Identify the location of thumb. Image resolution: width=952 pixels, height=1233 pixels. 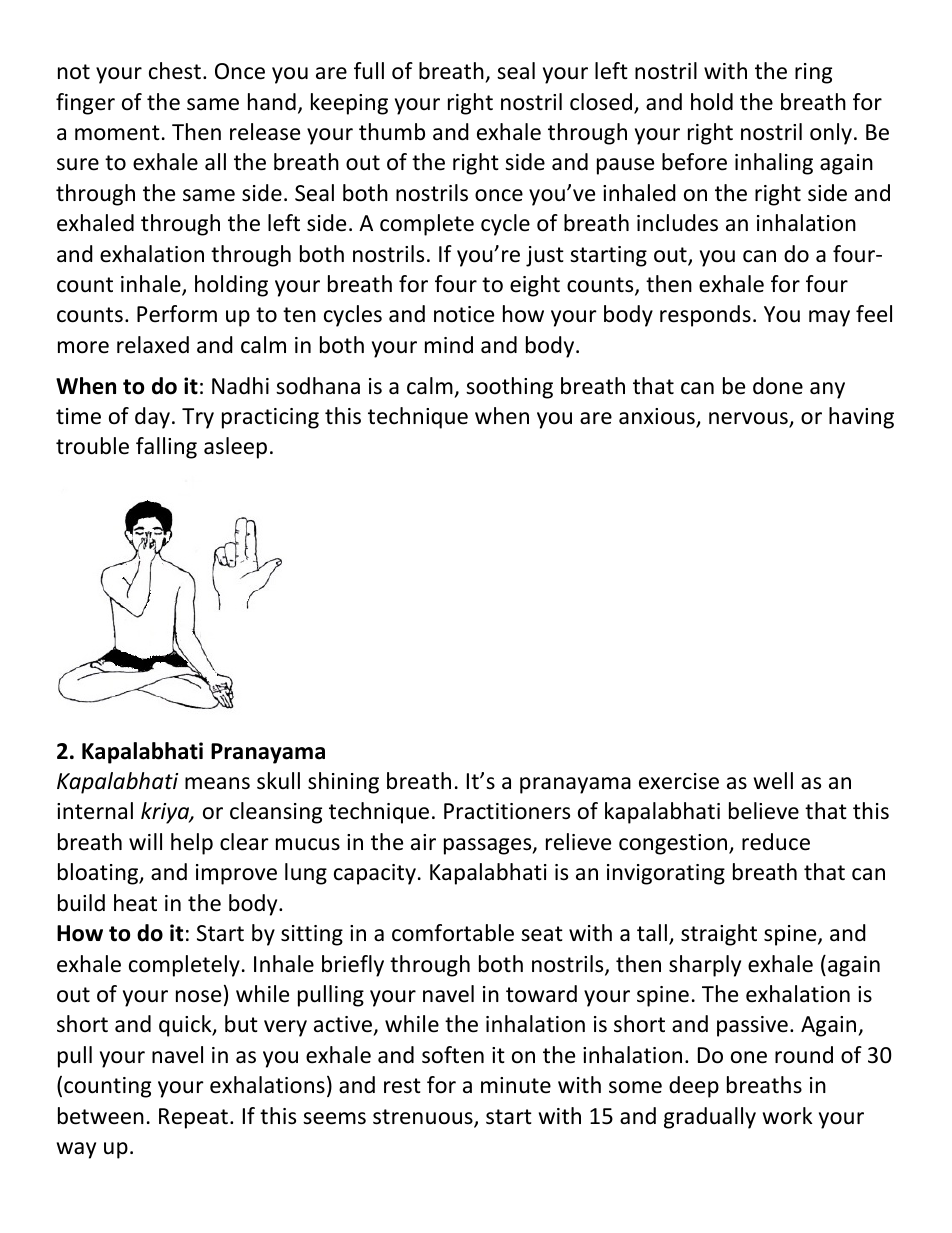
(392, 132).
